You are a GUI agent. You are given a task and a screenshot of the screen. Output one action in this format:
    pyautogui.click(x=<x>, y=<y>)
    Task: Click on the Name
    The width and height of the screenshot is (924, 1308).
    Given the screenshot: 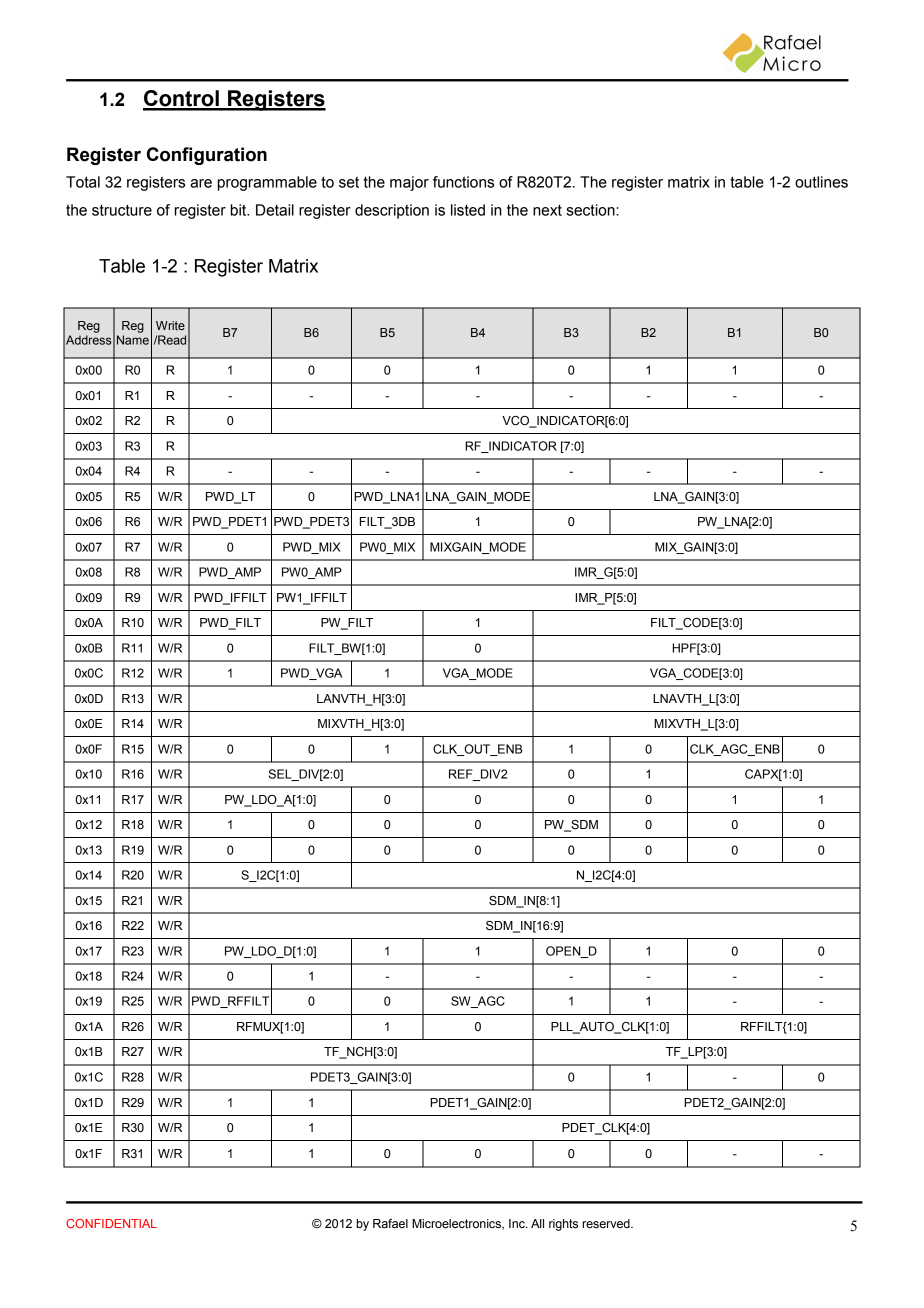 What is the action you would take?
    pyautogui.click(x=133, y=340)
